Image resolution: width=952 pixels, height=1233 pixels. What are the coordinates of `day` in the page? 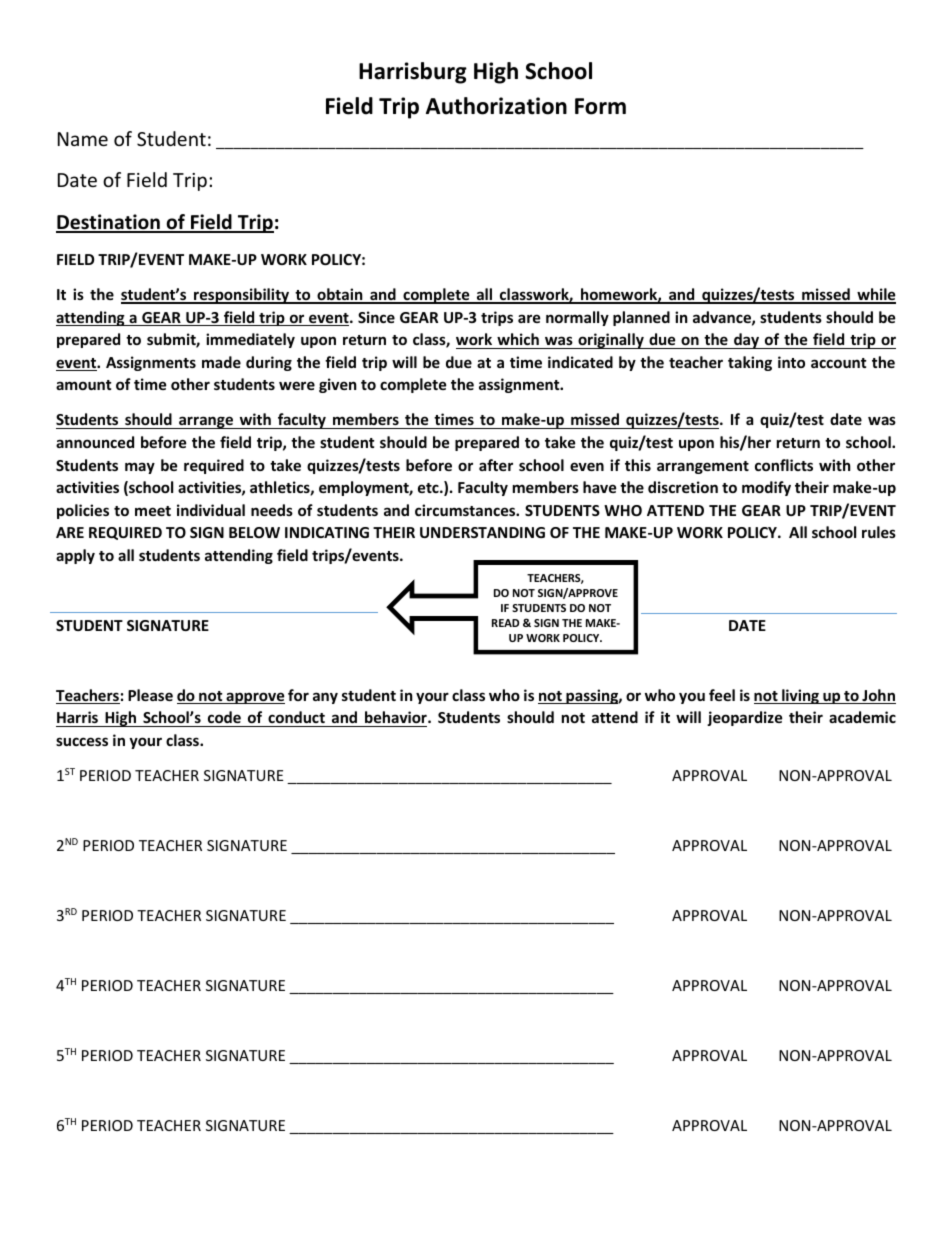 It's located at (746, 341).
